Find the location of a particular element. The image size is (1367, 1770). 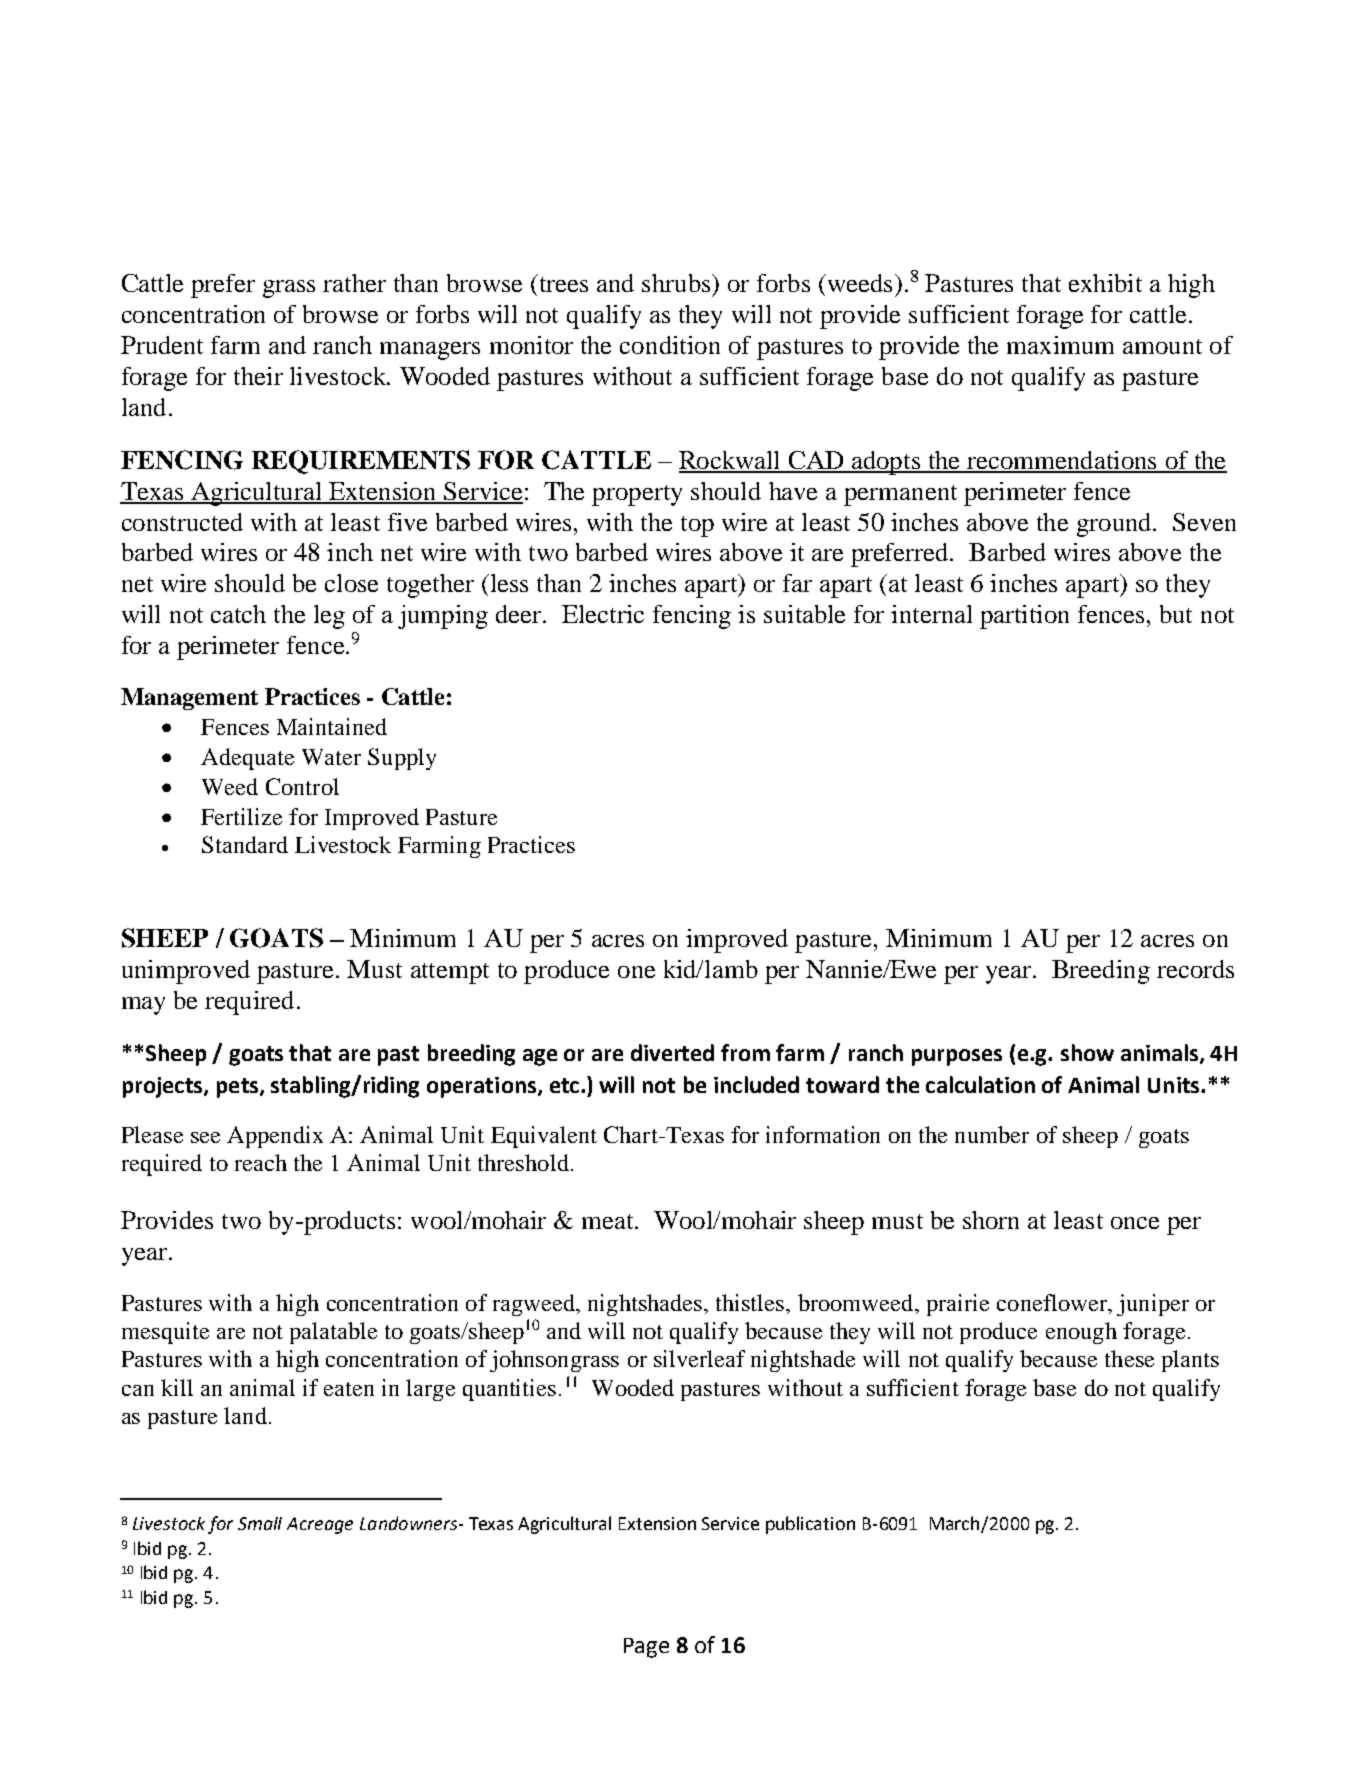

catch is located at coordinates (238, 614).
